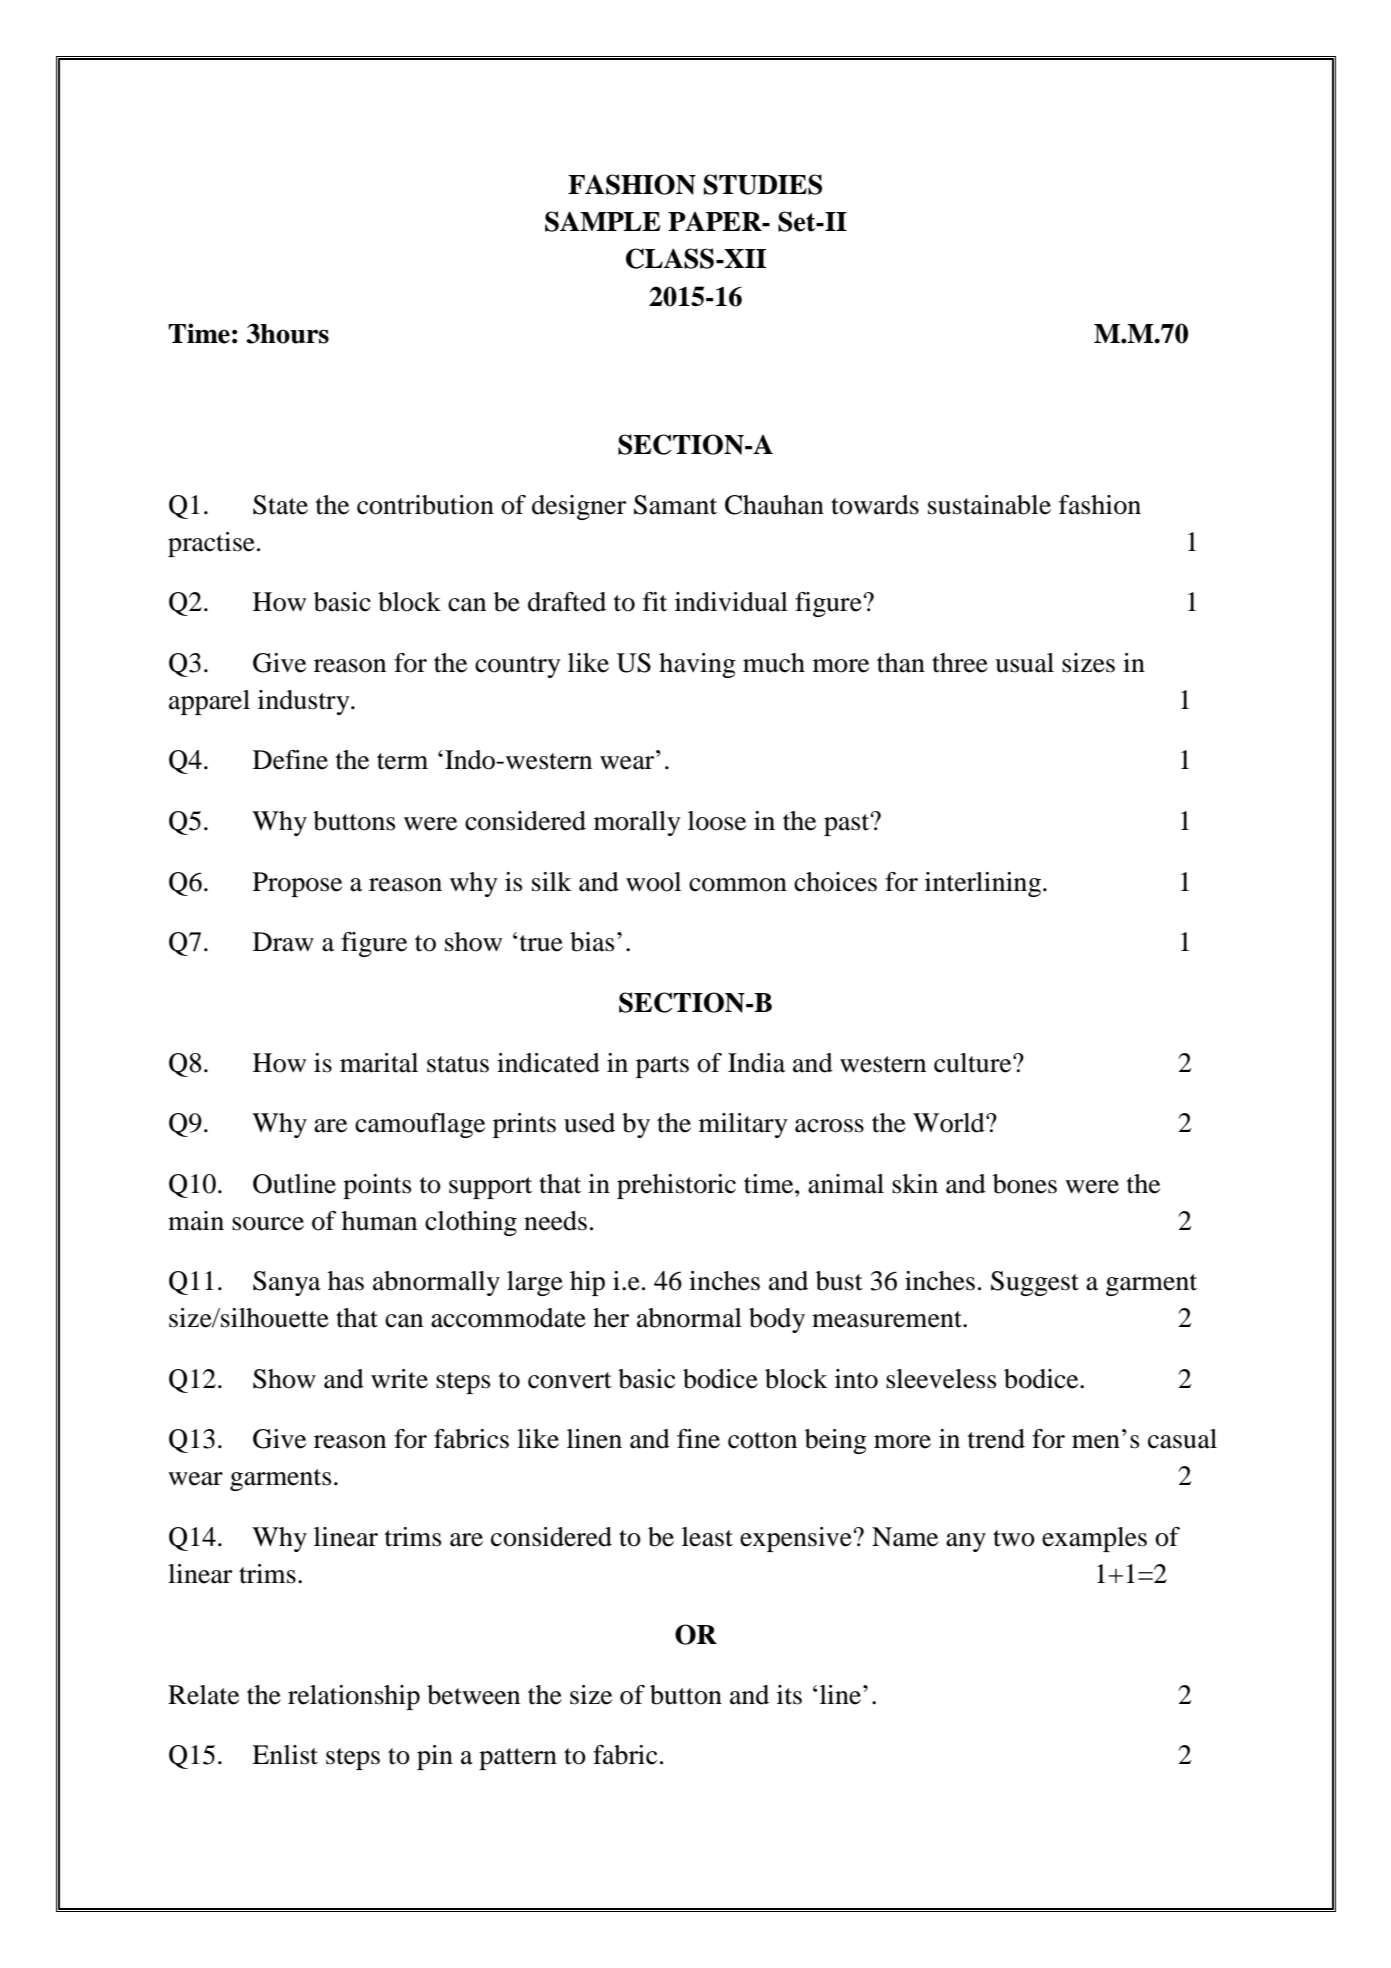  What do you see at coordinates (354, 1697) in the page?
I see `relationship` at bounding box center [354, 1697].
